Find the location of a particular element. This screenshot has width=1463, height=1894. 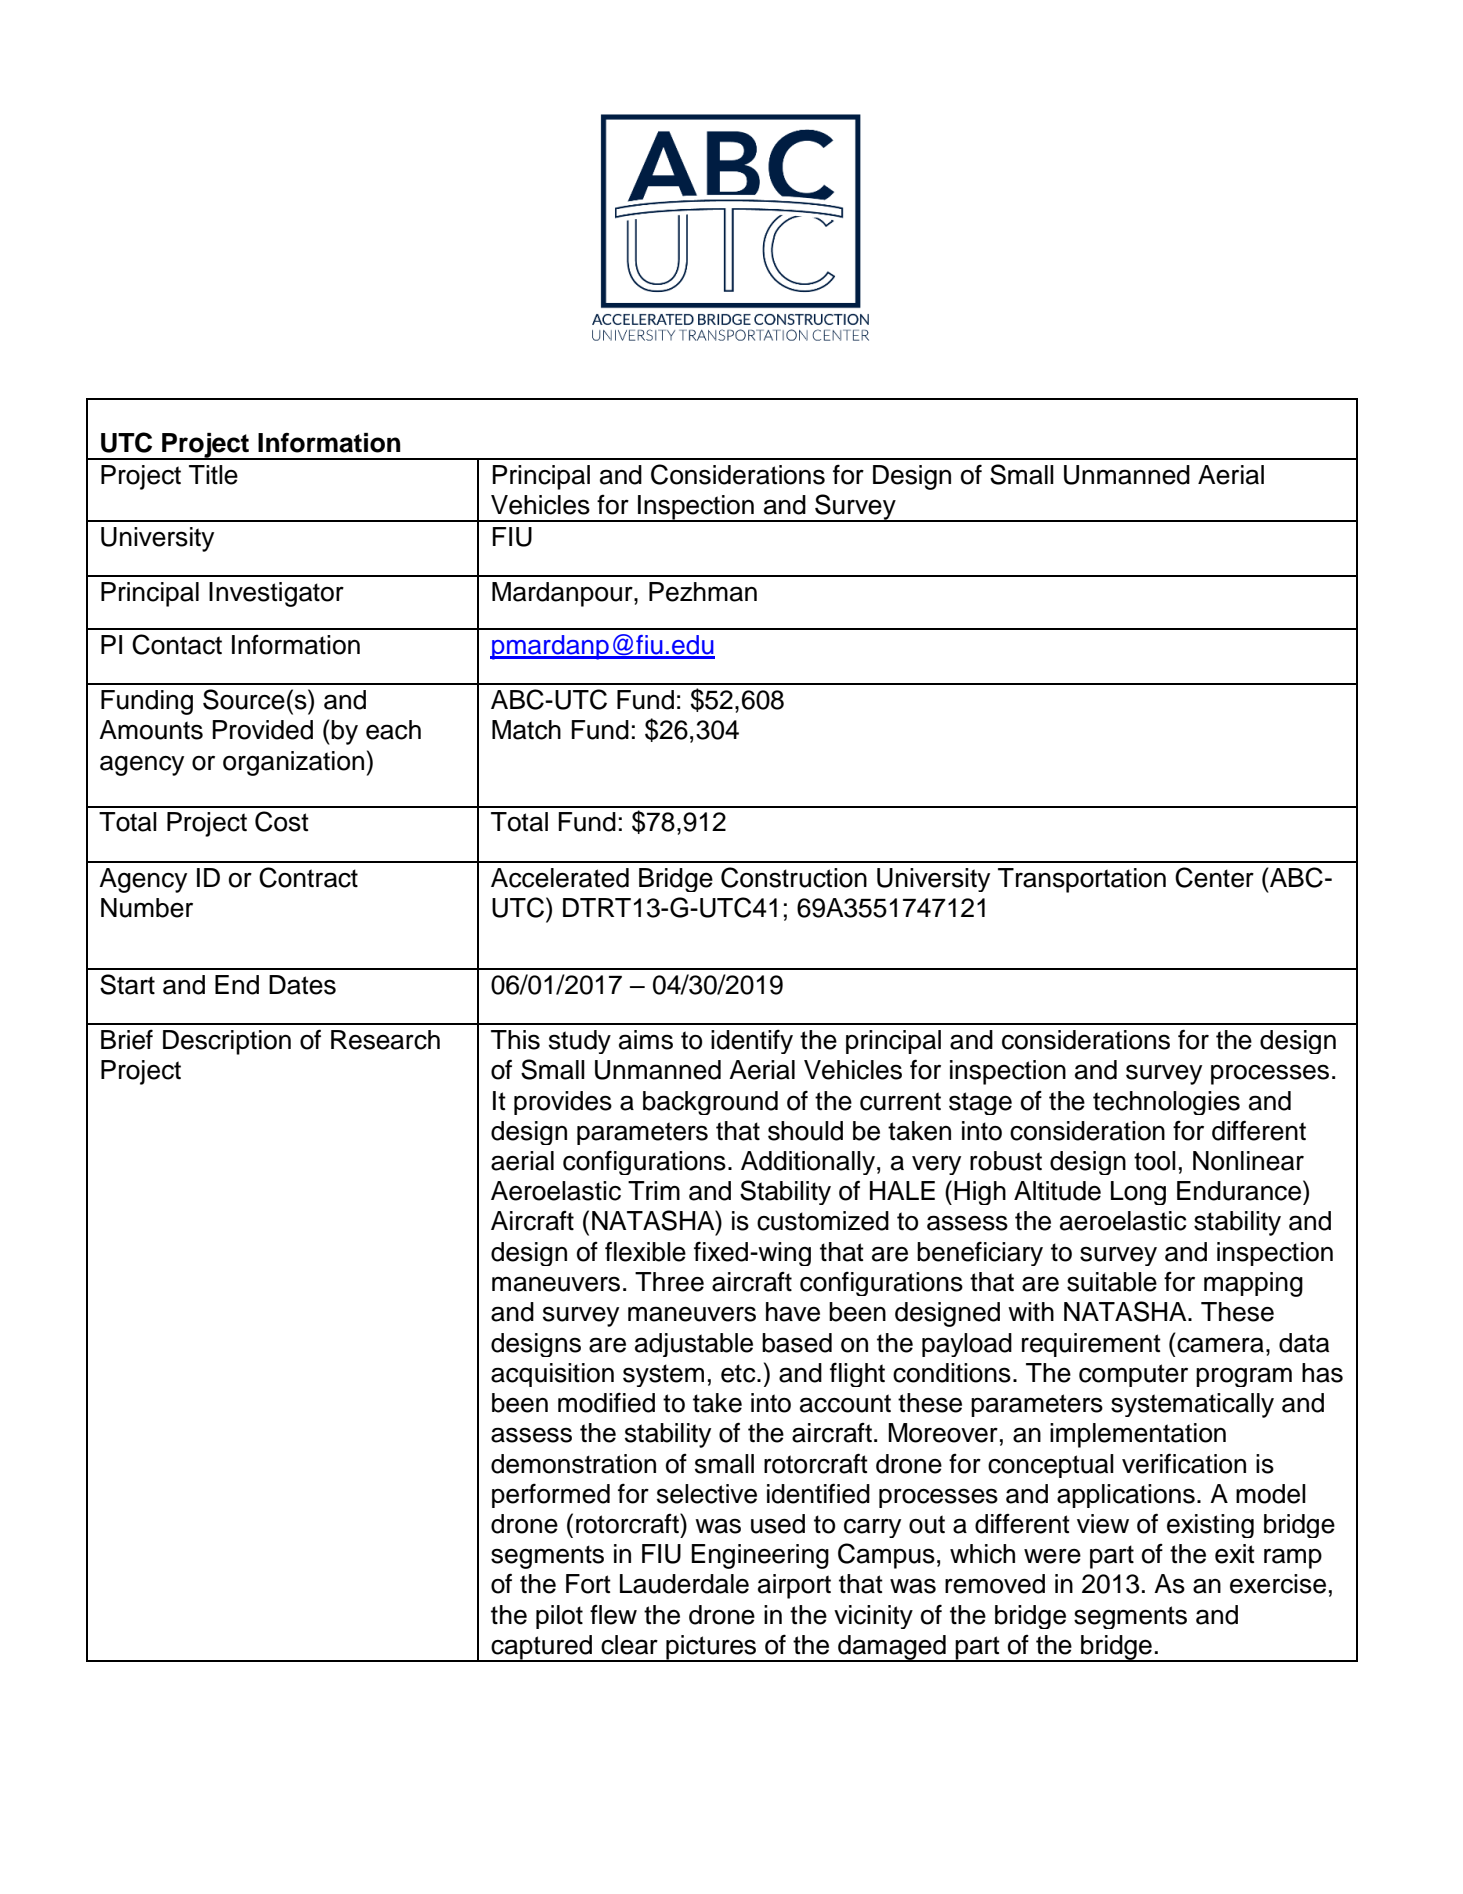

identify is located at coordinates (752, 1041).
